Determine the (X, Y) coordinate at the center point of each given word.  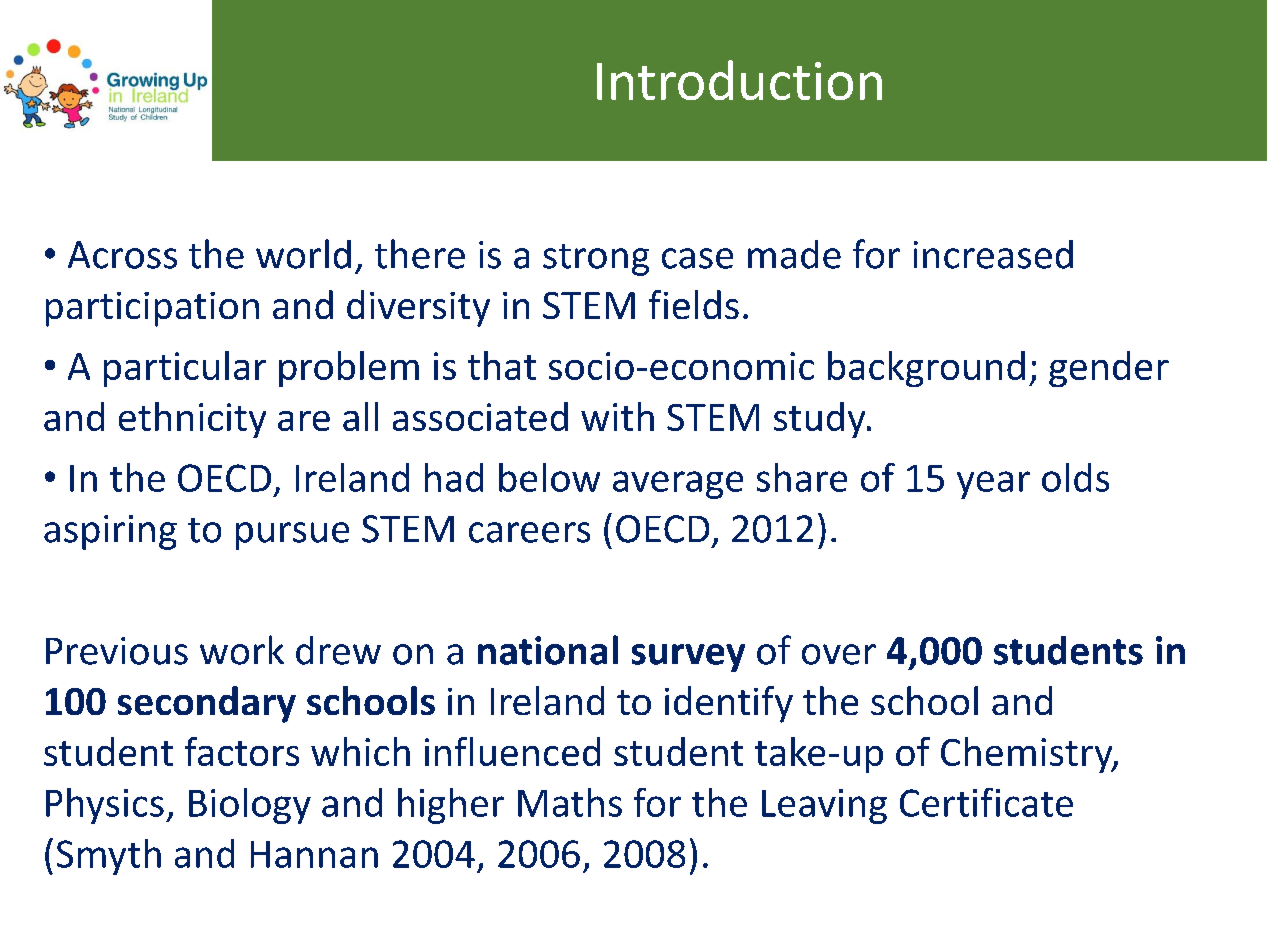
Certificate (986, 802)
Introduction (739, 80)
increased (993, 254)
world (303, 254)
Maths (570, 802)
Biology (250, 806)
